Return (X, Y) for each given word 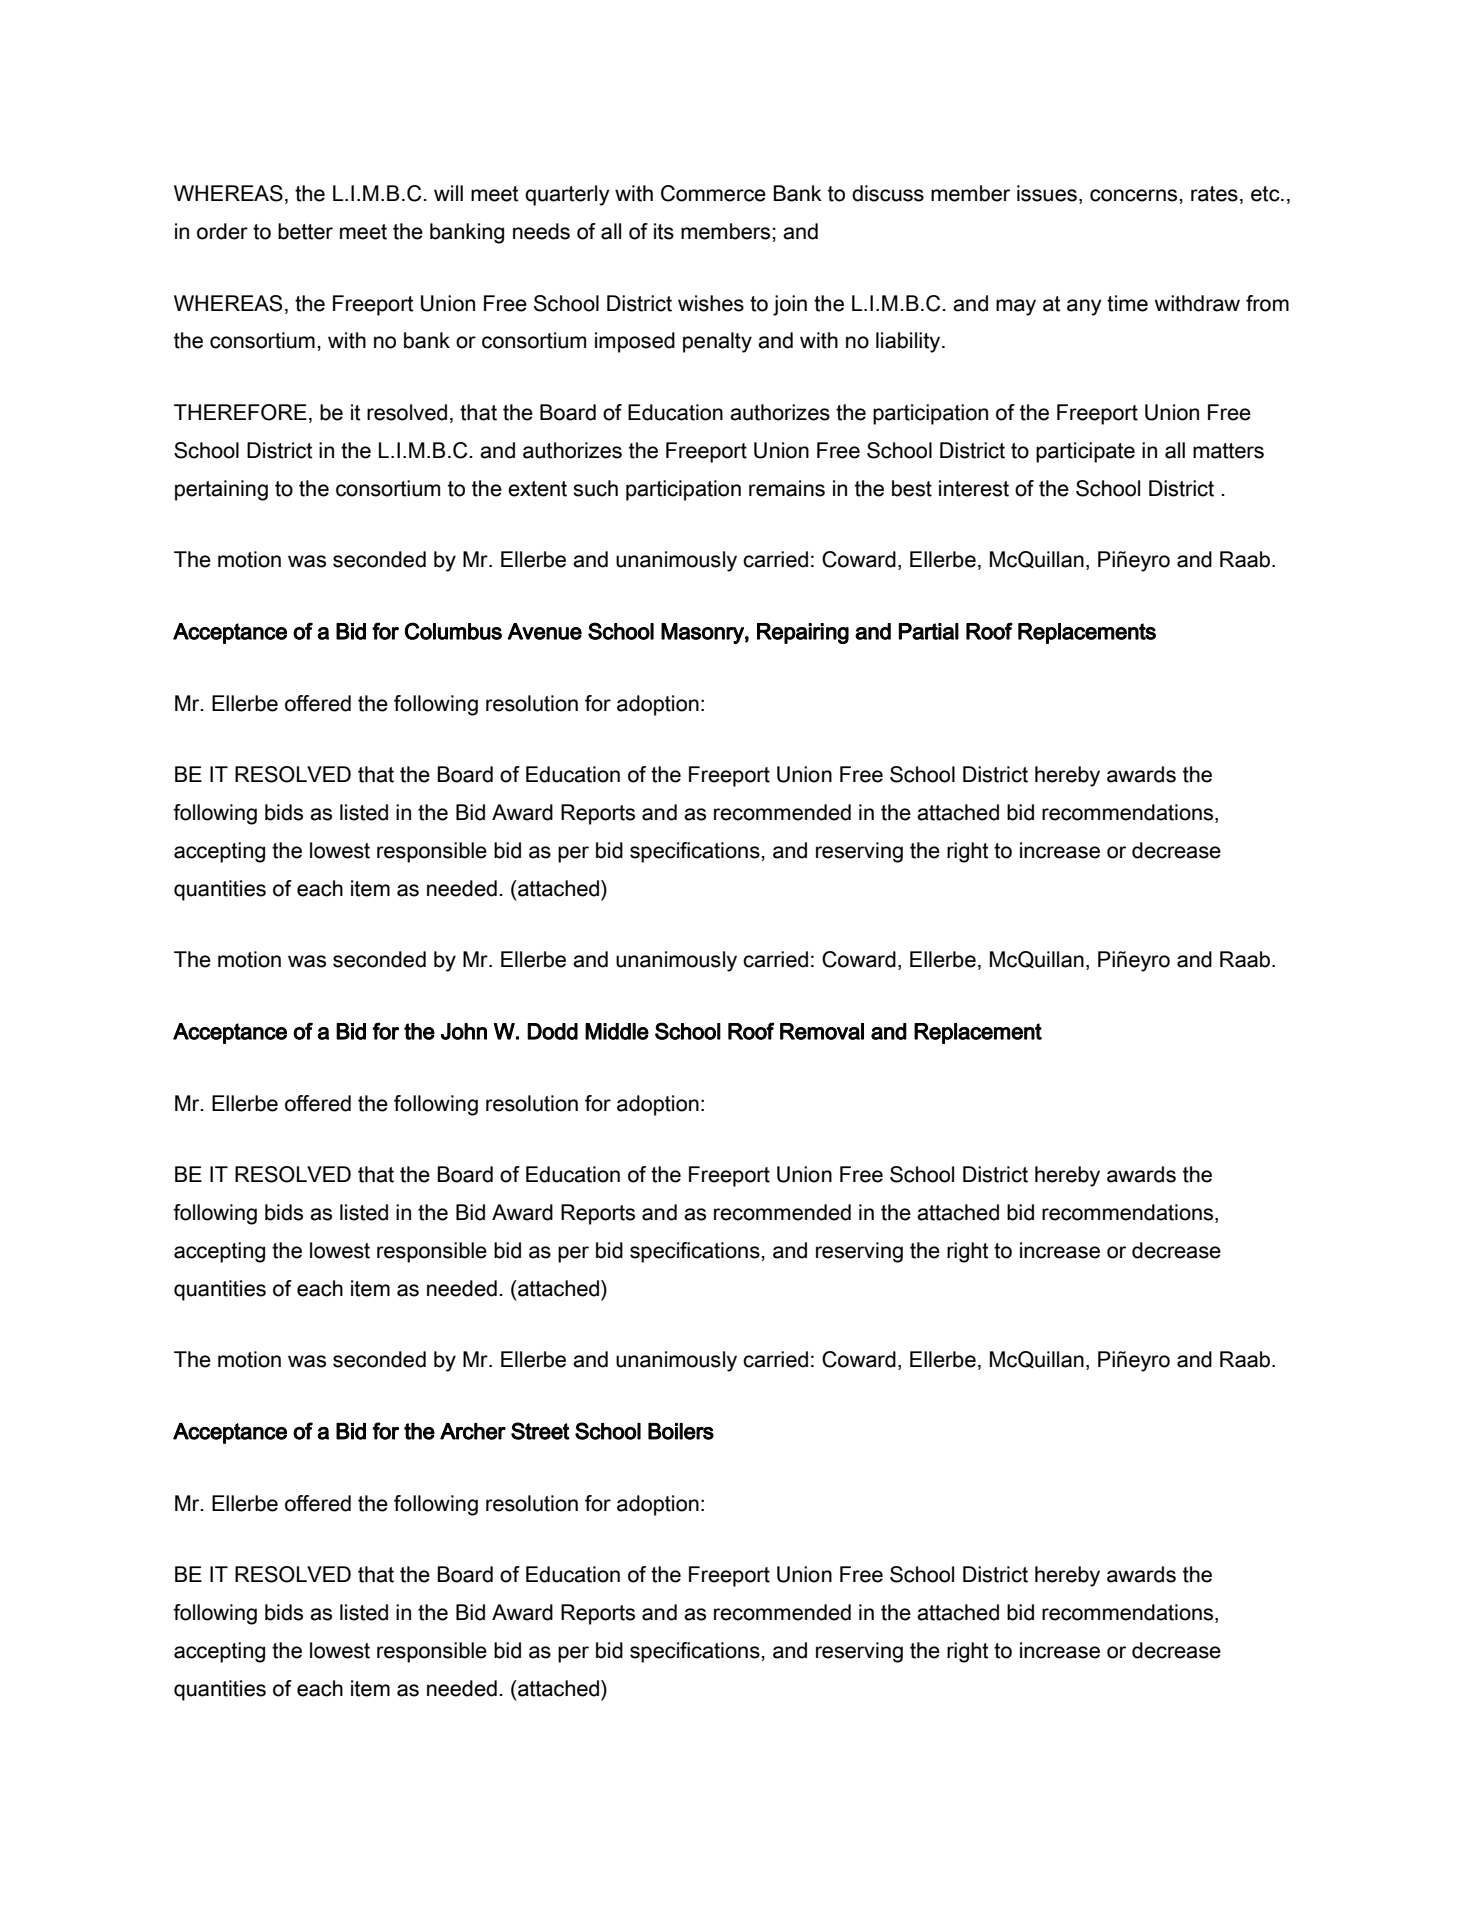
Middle (617, 1031)
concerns (1133, 195)
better (305, 231)
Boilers (681, 1431)
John (464, 1031)
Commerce (713, 193)
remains (787, 488)
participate (1085, 452)
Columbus (453, 631)
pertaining (221, 490)
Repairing (803, 633)
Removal (822, 1031)
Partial (929, 631)
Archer (473, 1431)
